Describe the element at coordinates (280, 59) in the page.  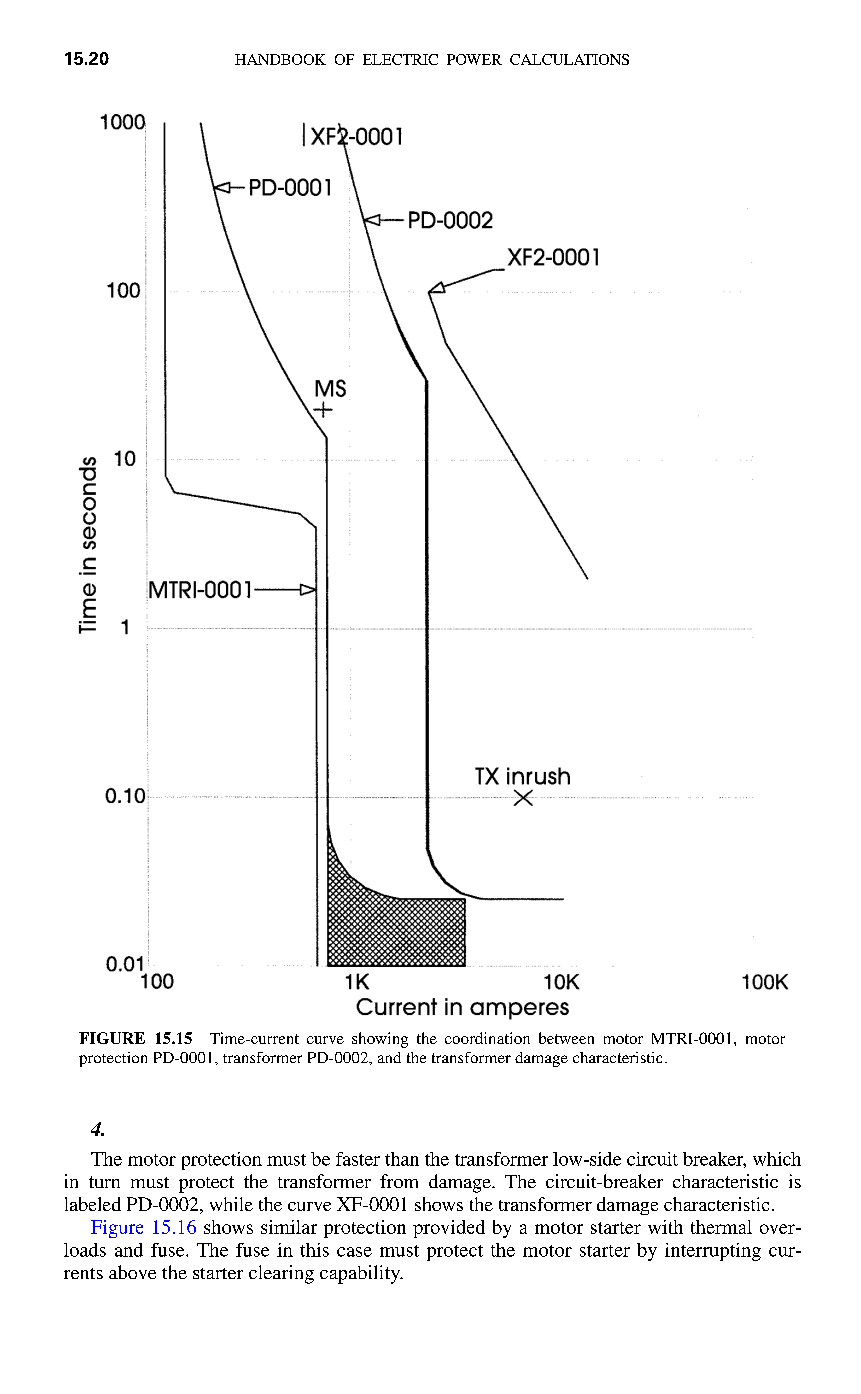
I see `HANDBOOK` at that location.
